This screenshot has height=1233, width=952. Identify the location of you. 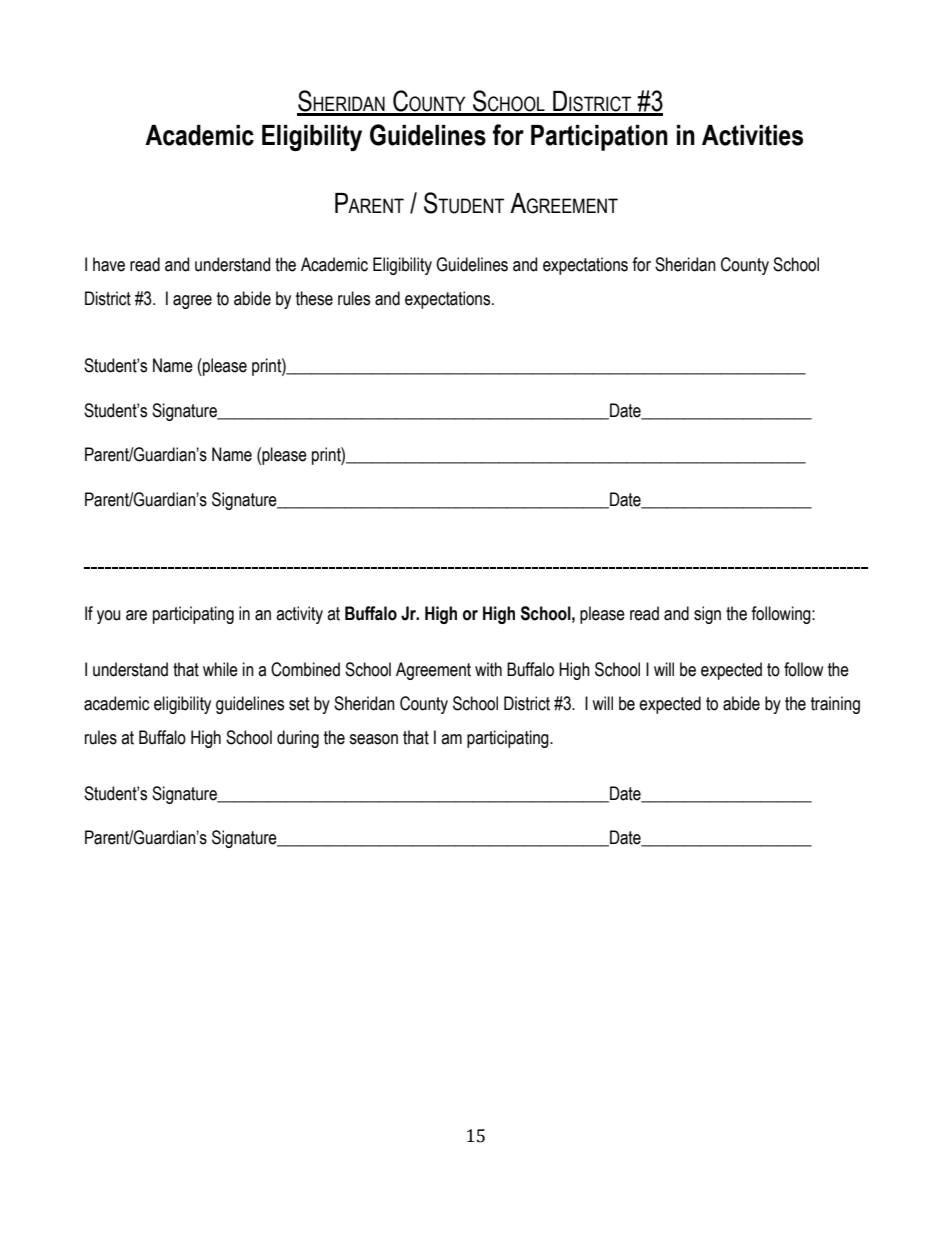
(108, 617).
